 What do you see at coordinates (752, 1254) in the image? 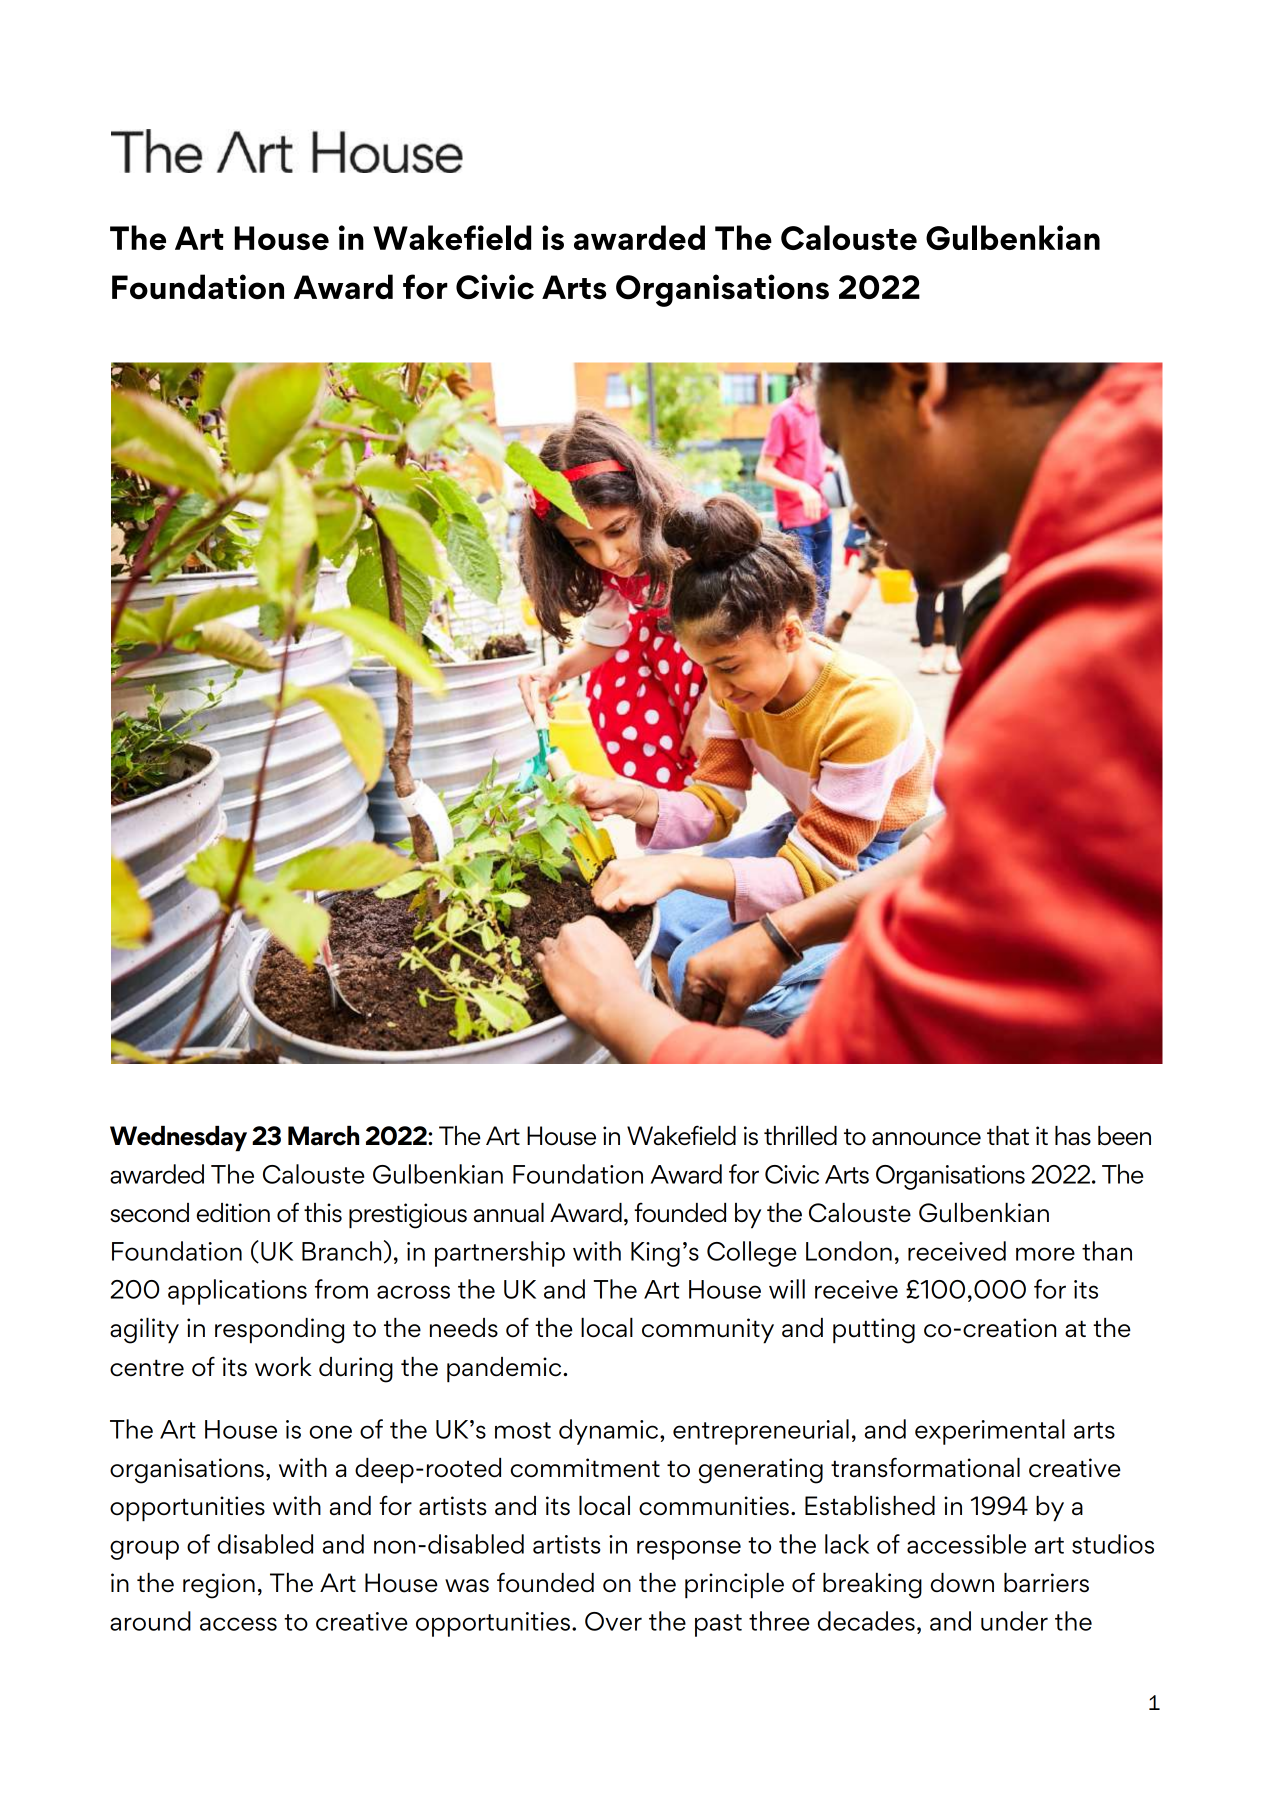
I see `College` at bounding box center [752, 1254].
